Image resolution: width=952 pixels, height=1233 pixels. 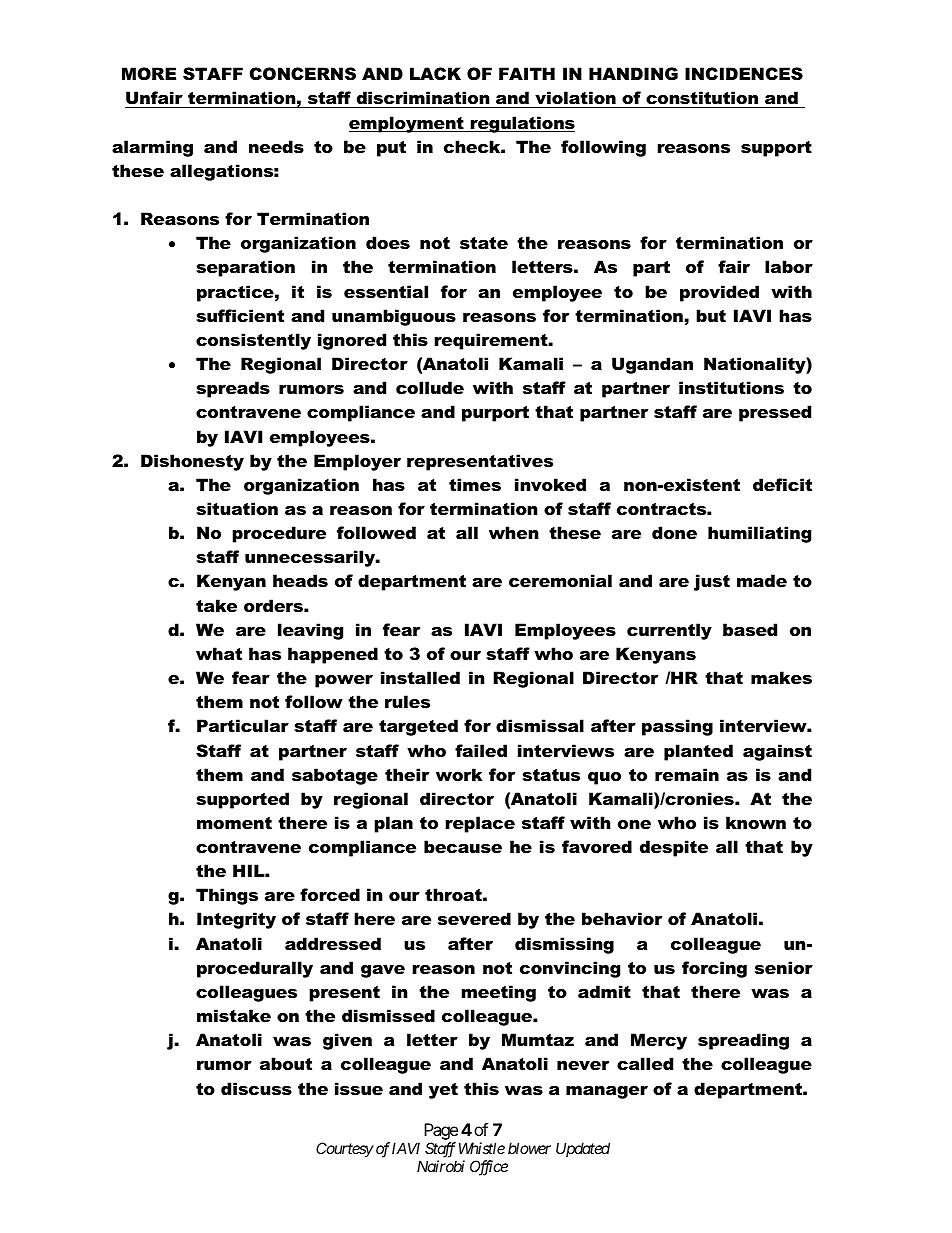 What do you see at coordinates (420, 677) in the screenshot?
I see `installed` at bounding box center [420, 677].
